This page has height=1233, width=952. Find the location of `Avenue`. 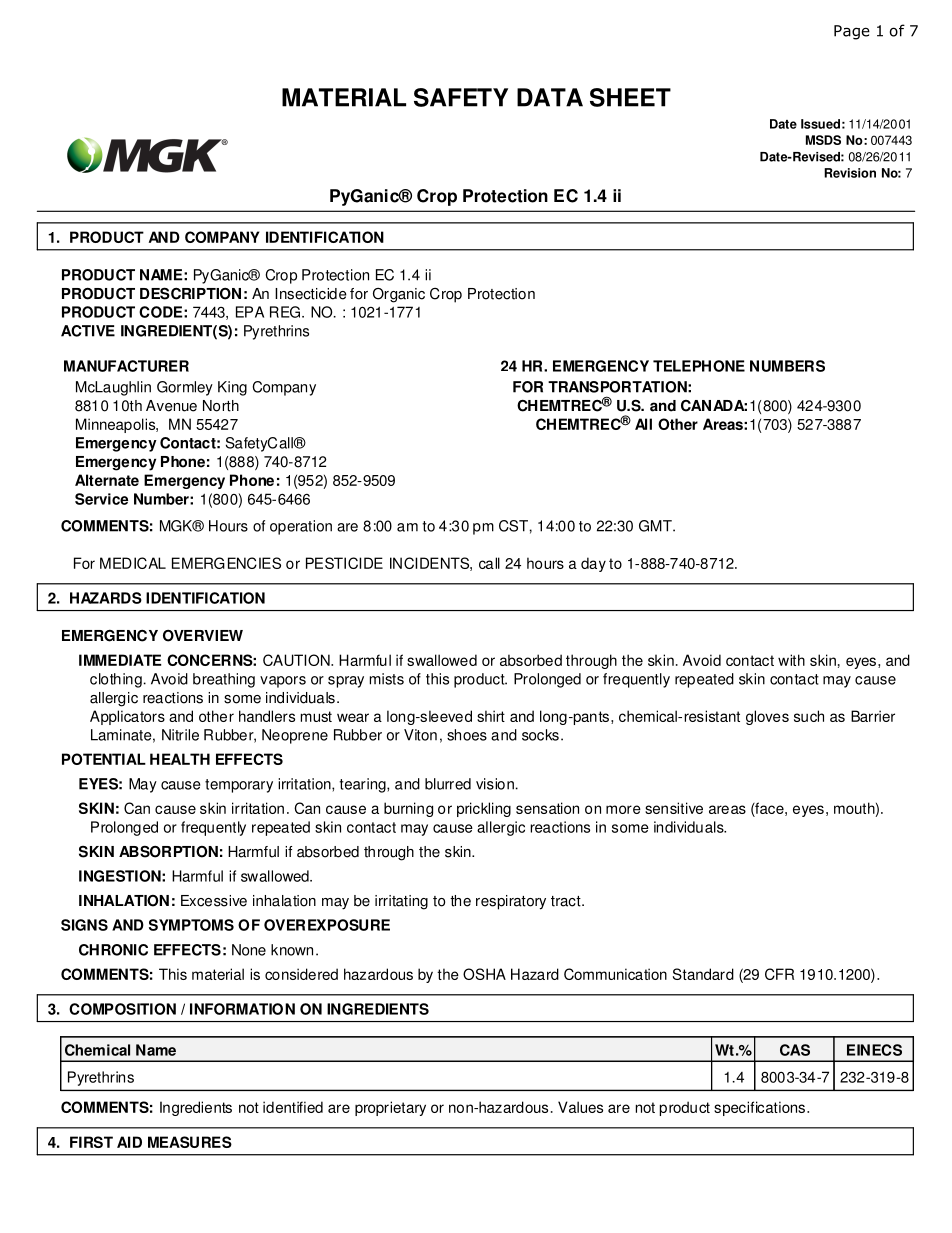

Avenue is located at coordinates (171, 406).
